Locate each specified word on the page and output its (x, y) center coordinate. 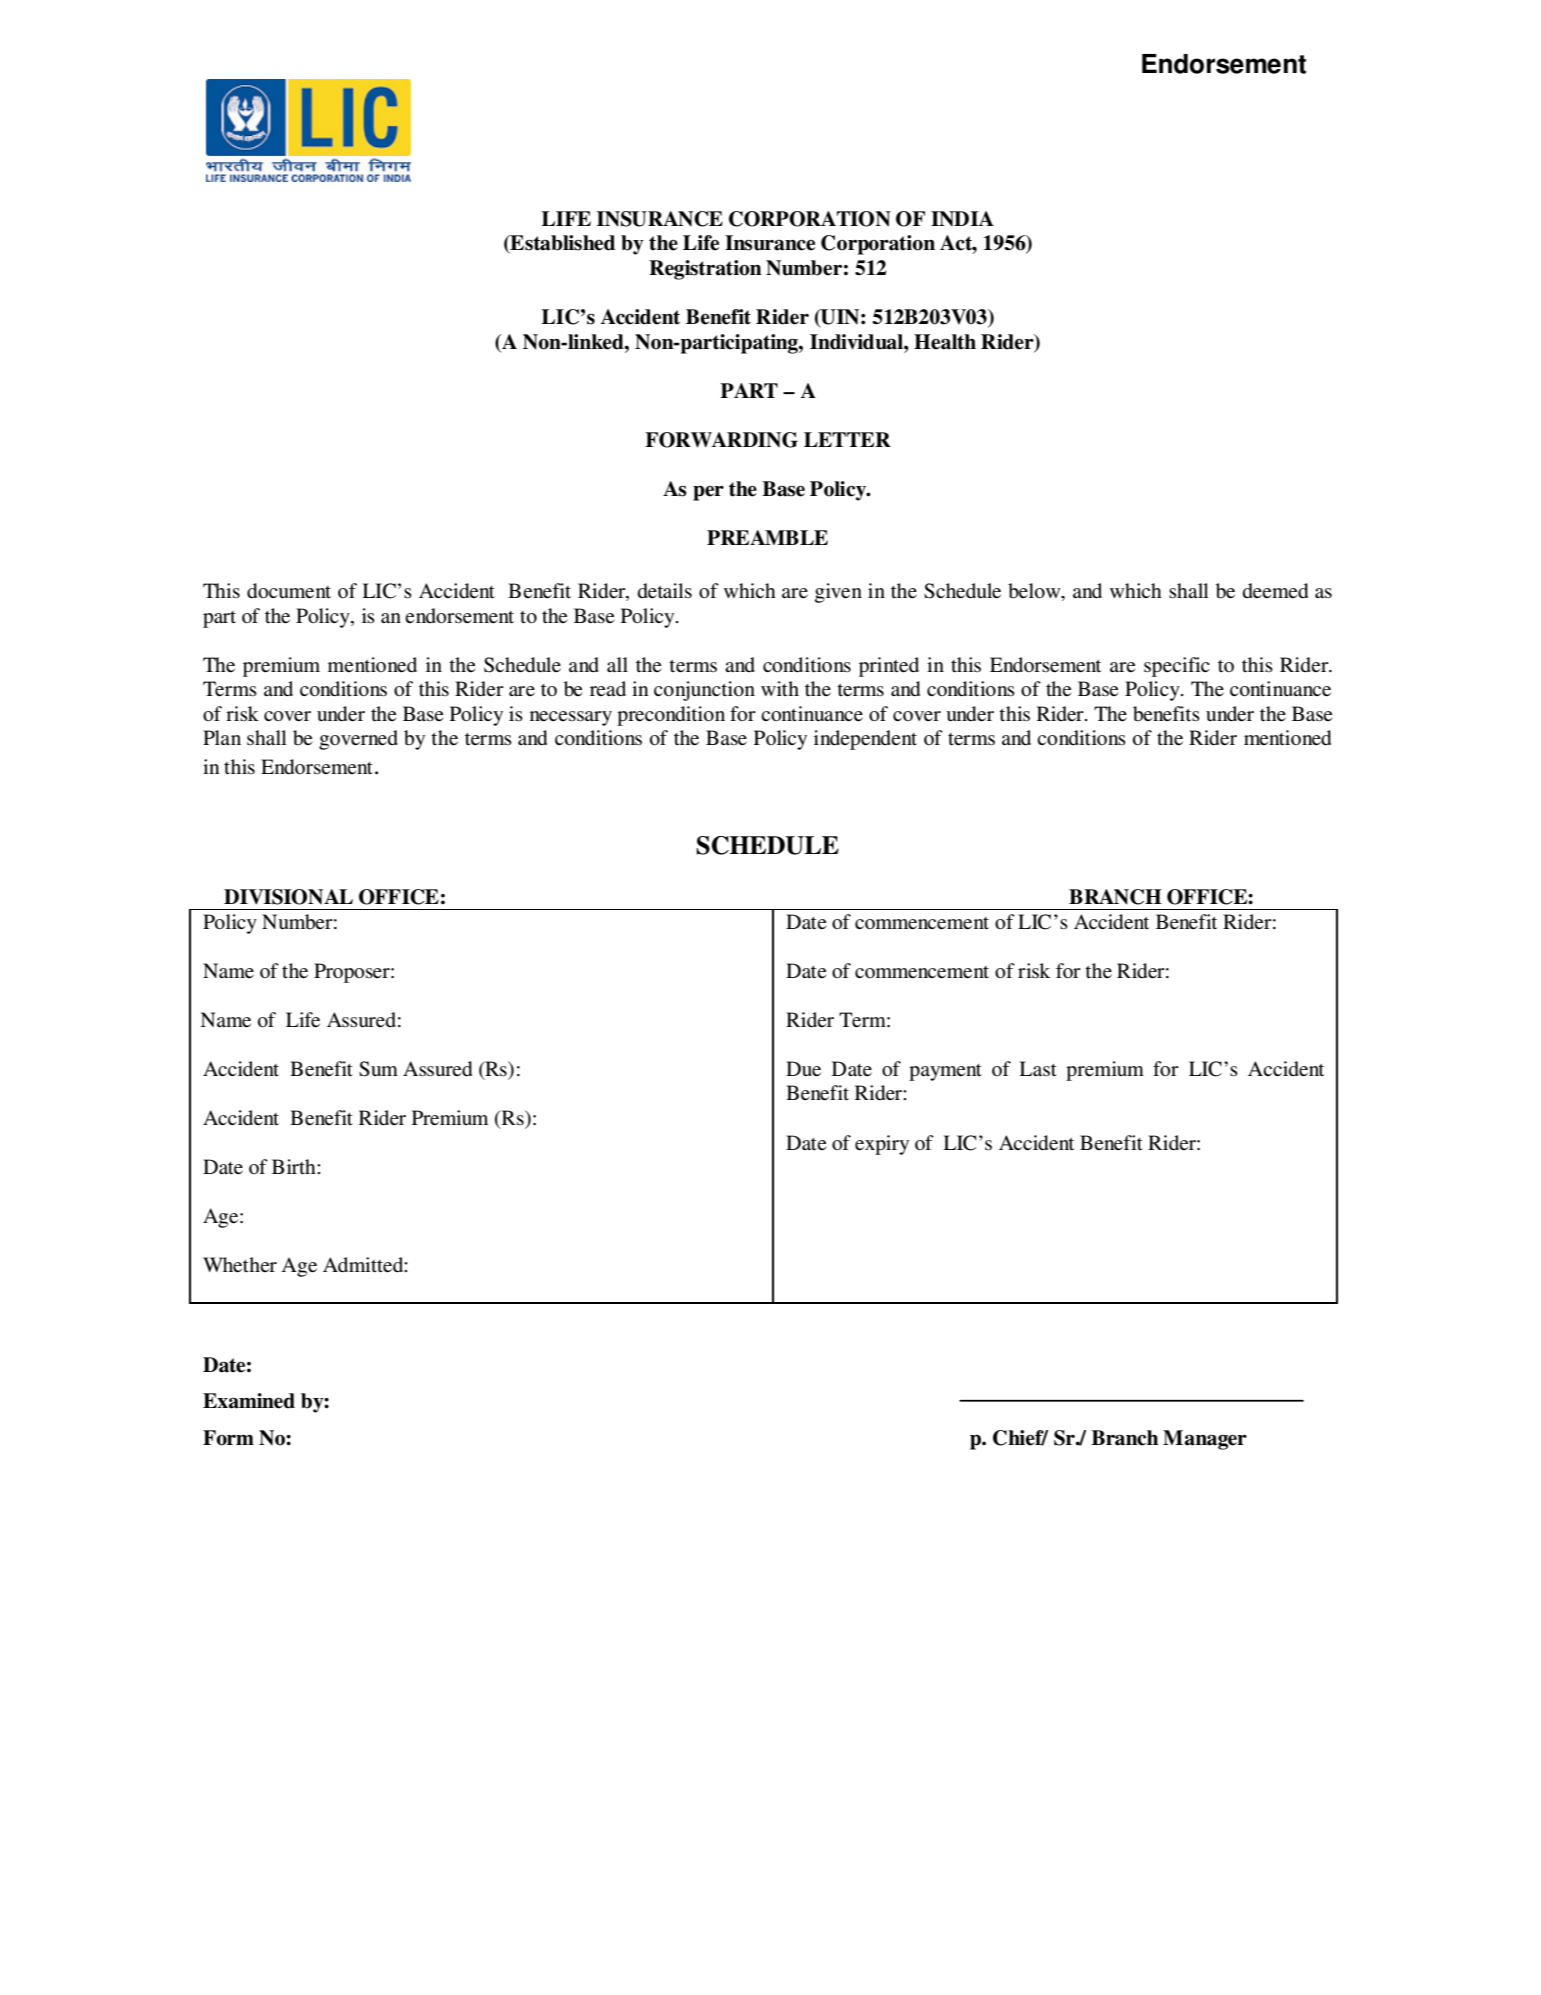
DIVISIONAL (288, 897)
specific (1177, 667)
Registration (705, 270)
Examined (249, 1401)
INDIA (962, 218)
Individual (857, 342)
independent (865, 740)
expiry (882, 1145)
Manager (1205, 1440)
